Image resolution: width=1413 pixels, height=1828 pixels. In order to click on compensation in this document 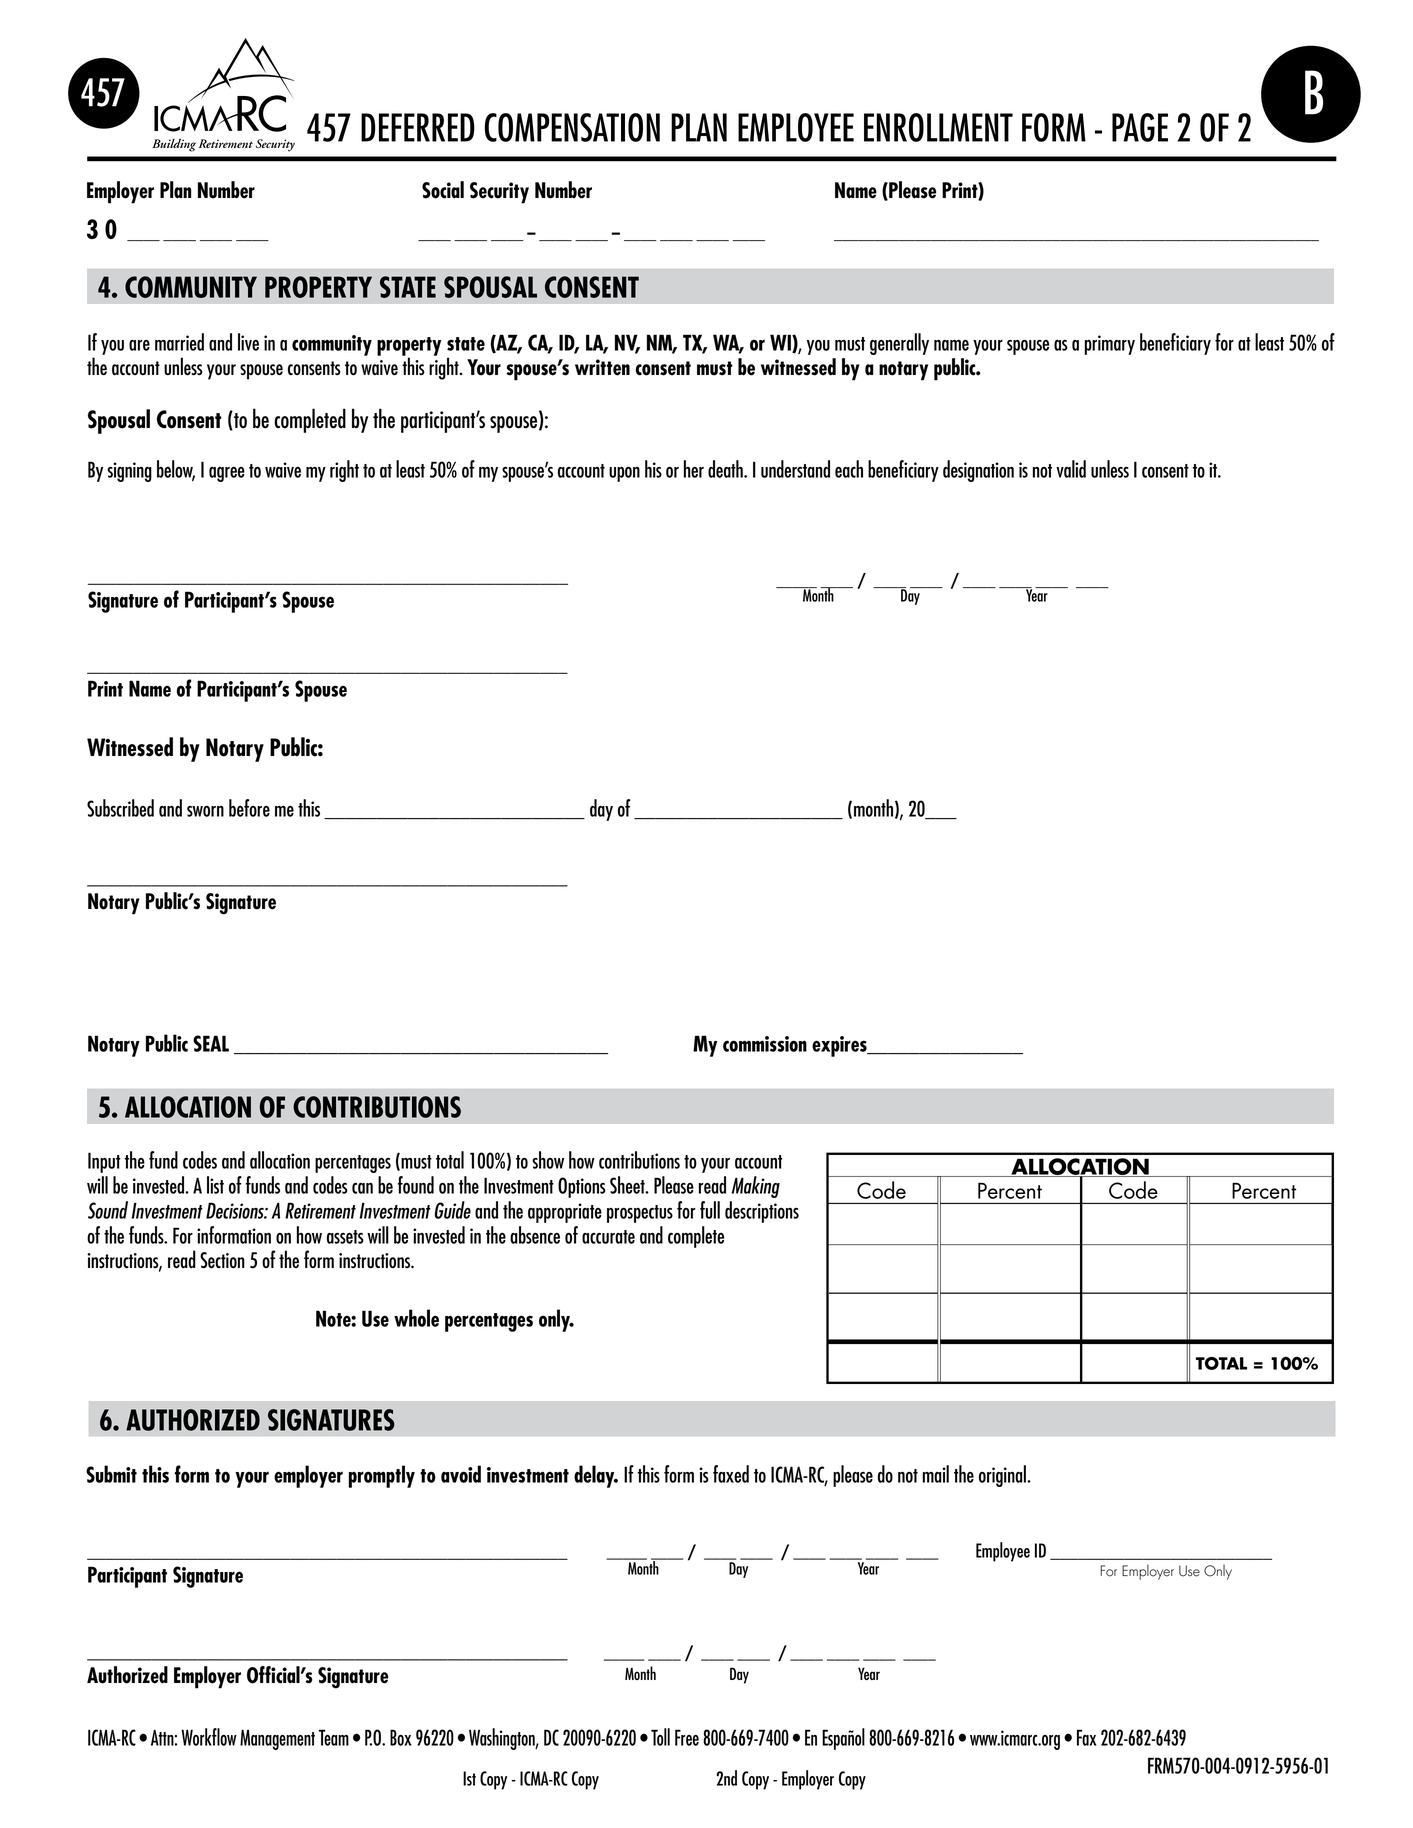, I will do `click(572, 127)`.
